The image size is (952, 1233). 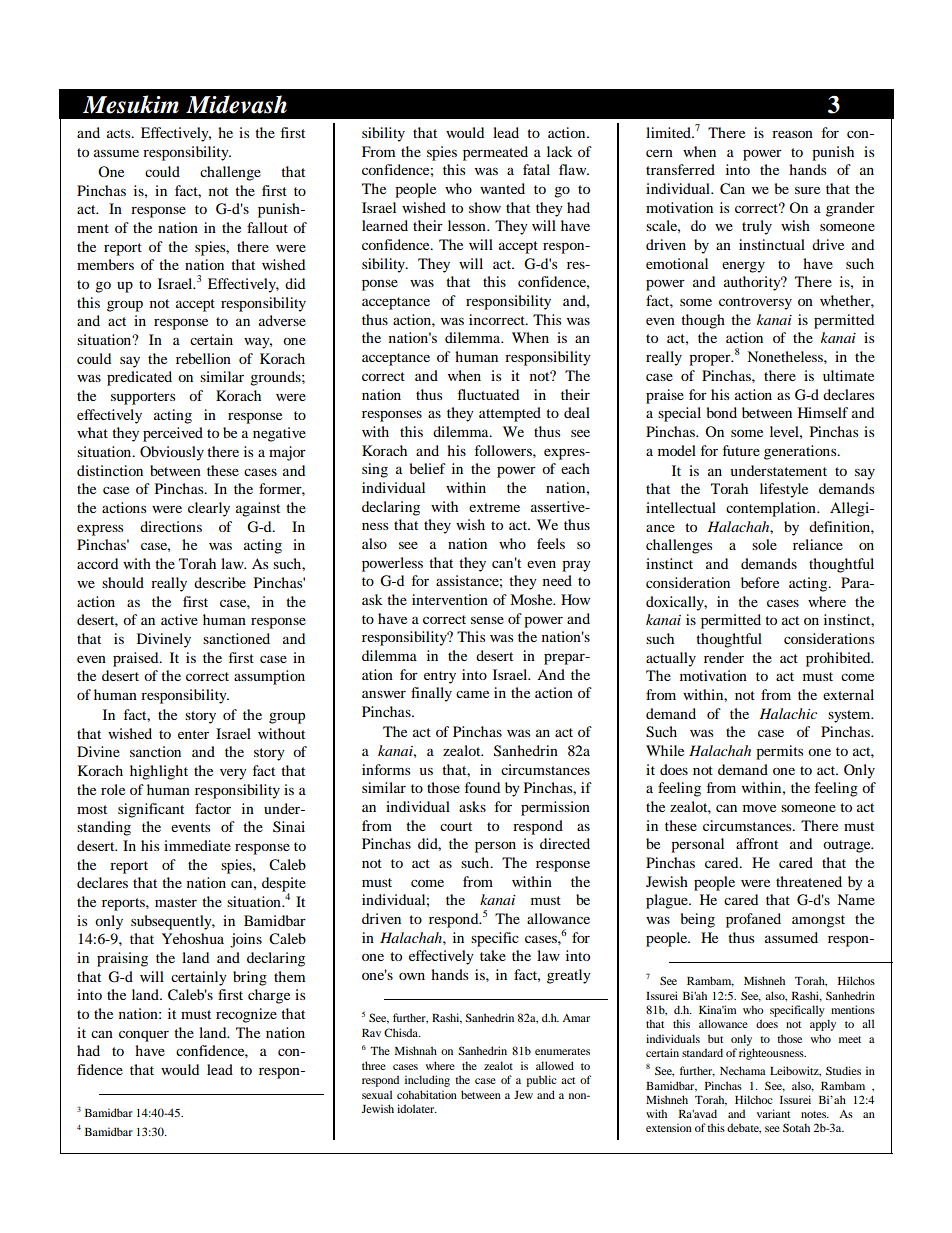 I want to click on permeated, so click(x=495, y=153).
